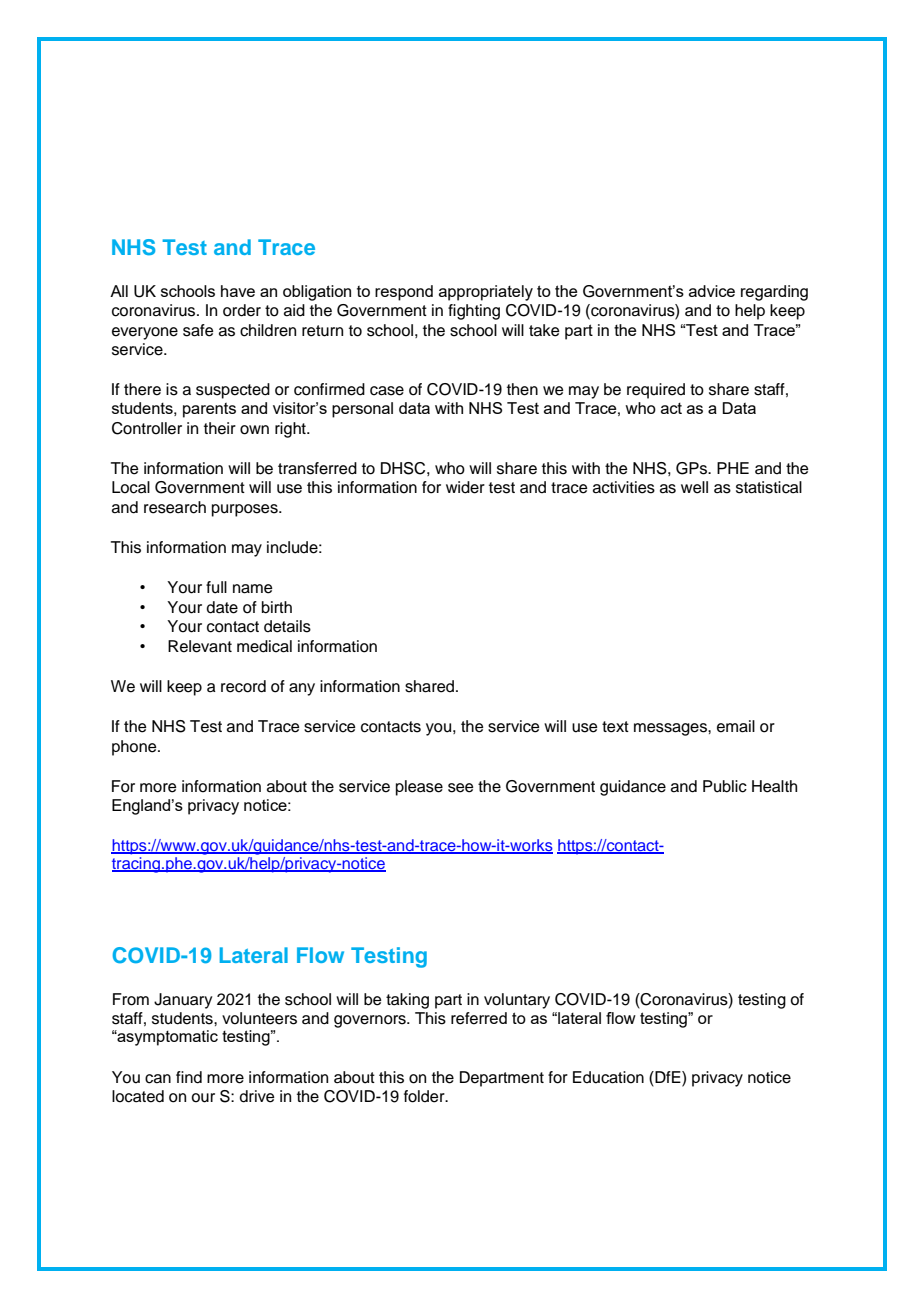 The image size is (924, 1308). Describe the element at coordinates (183, 1001) in the image. I see `January` at that location.
